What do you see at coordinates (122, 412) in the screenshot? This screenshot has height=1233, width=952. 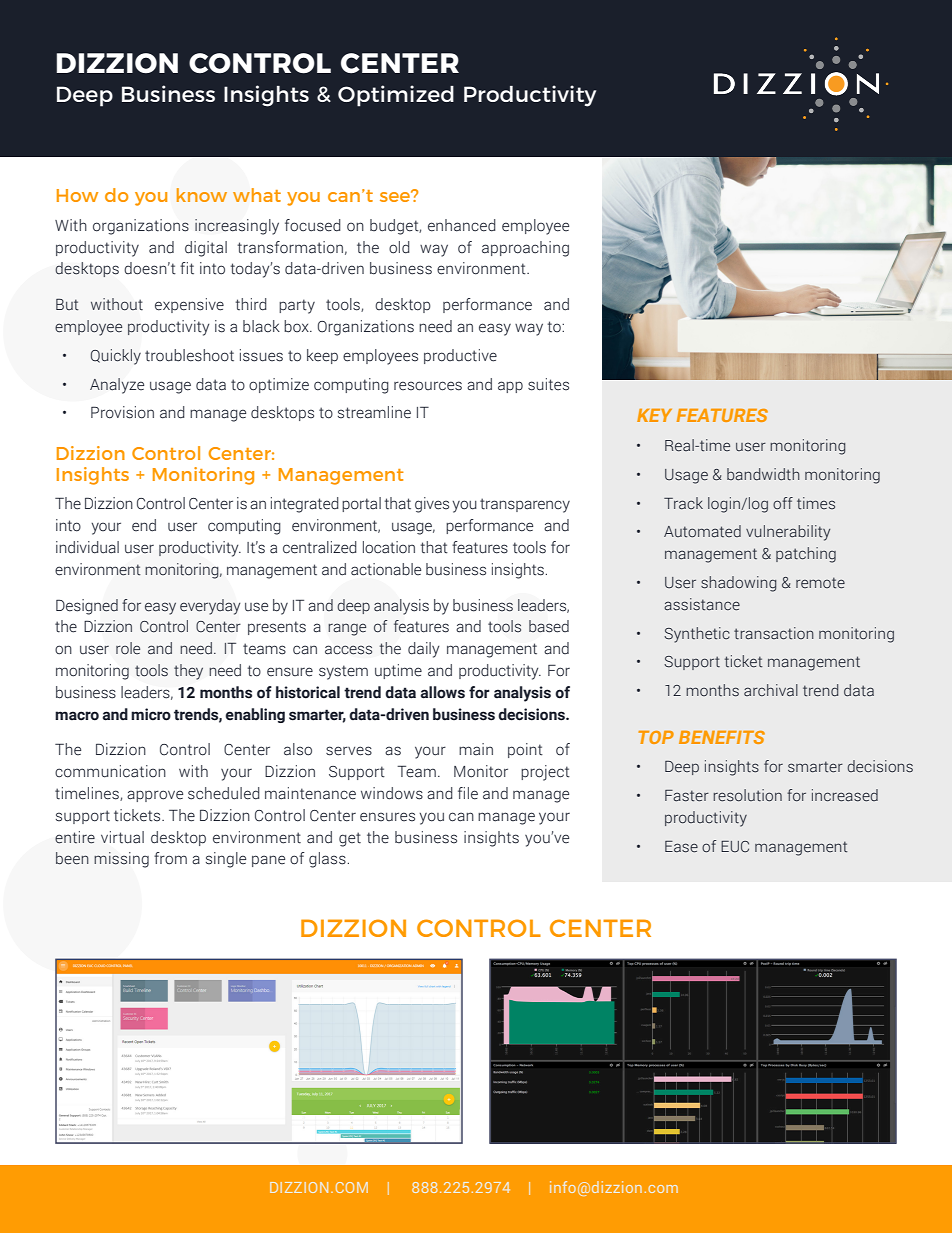 I see `Provision` at bounding box center [122, 412].
